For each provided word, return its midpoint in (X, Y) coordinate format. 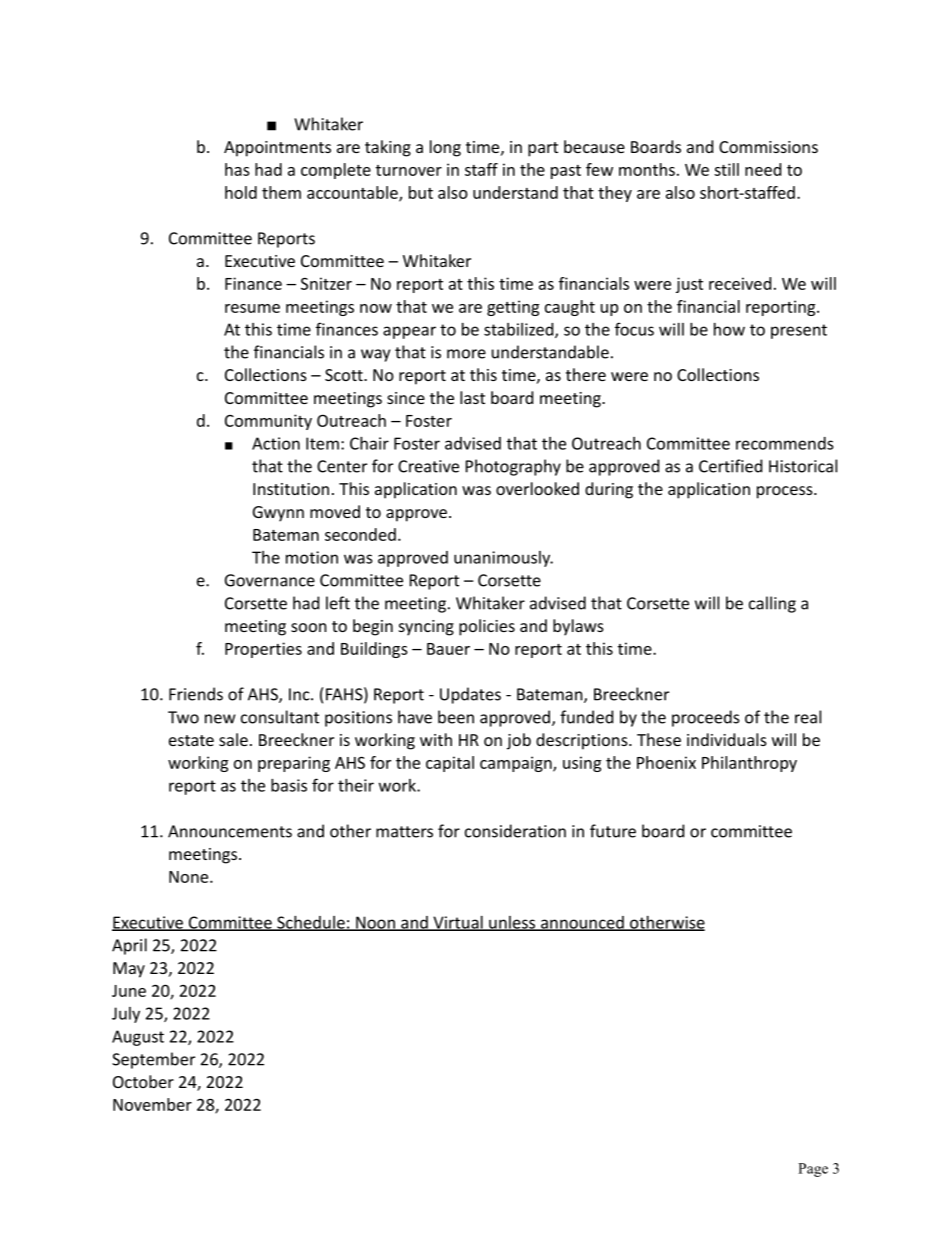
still (726, 169)
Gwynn (278, 514)
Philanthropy (749, 764)
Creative (428, 466)
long (445, 148)
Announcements (230, 831)
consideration (515, 831)
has (237, 169)
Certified (730, 466)
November (152, 1104)
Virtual (458, 923)
